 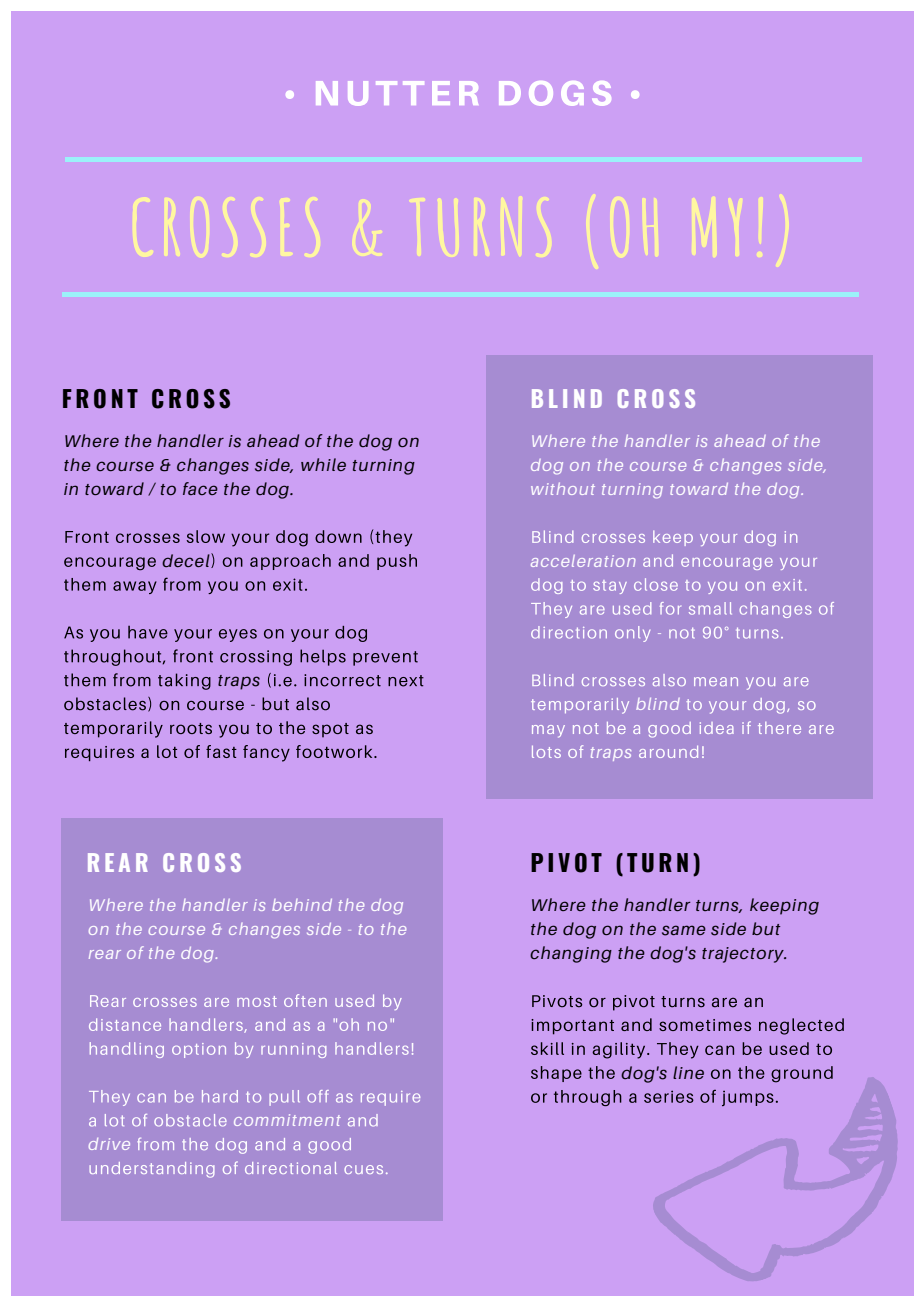 What do you see at coordinates (152, 1170) in the document?
I see `understanding` at bounding box center [152, 1170].
